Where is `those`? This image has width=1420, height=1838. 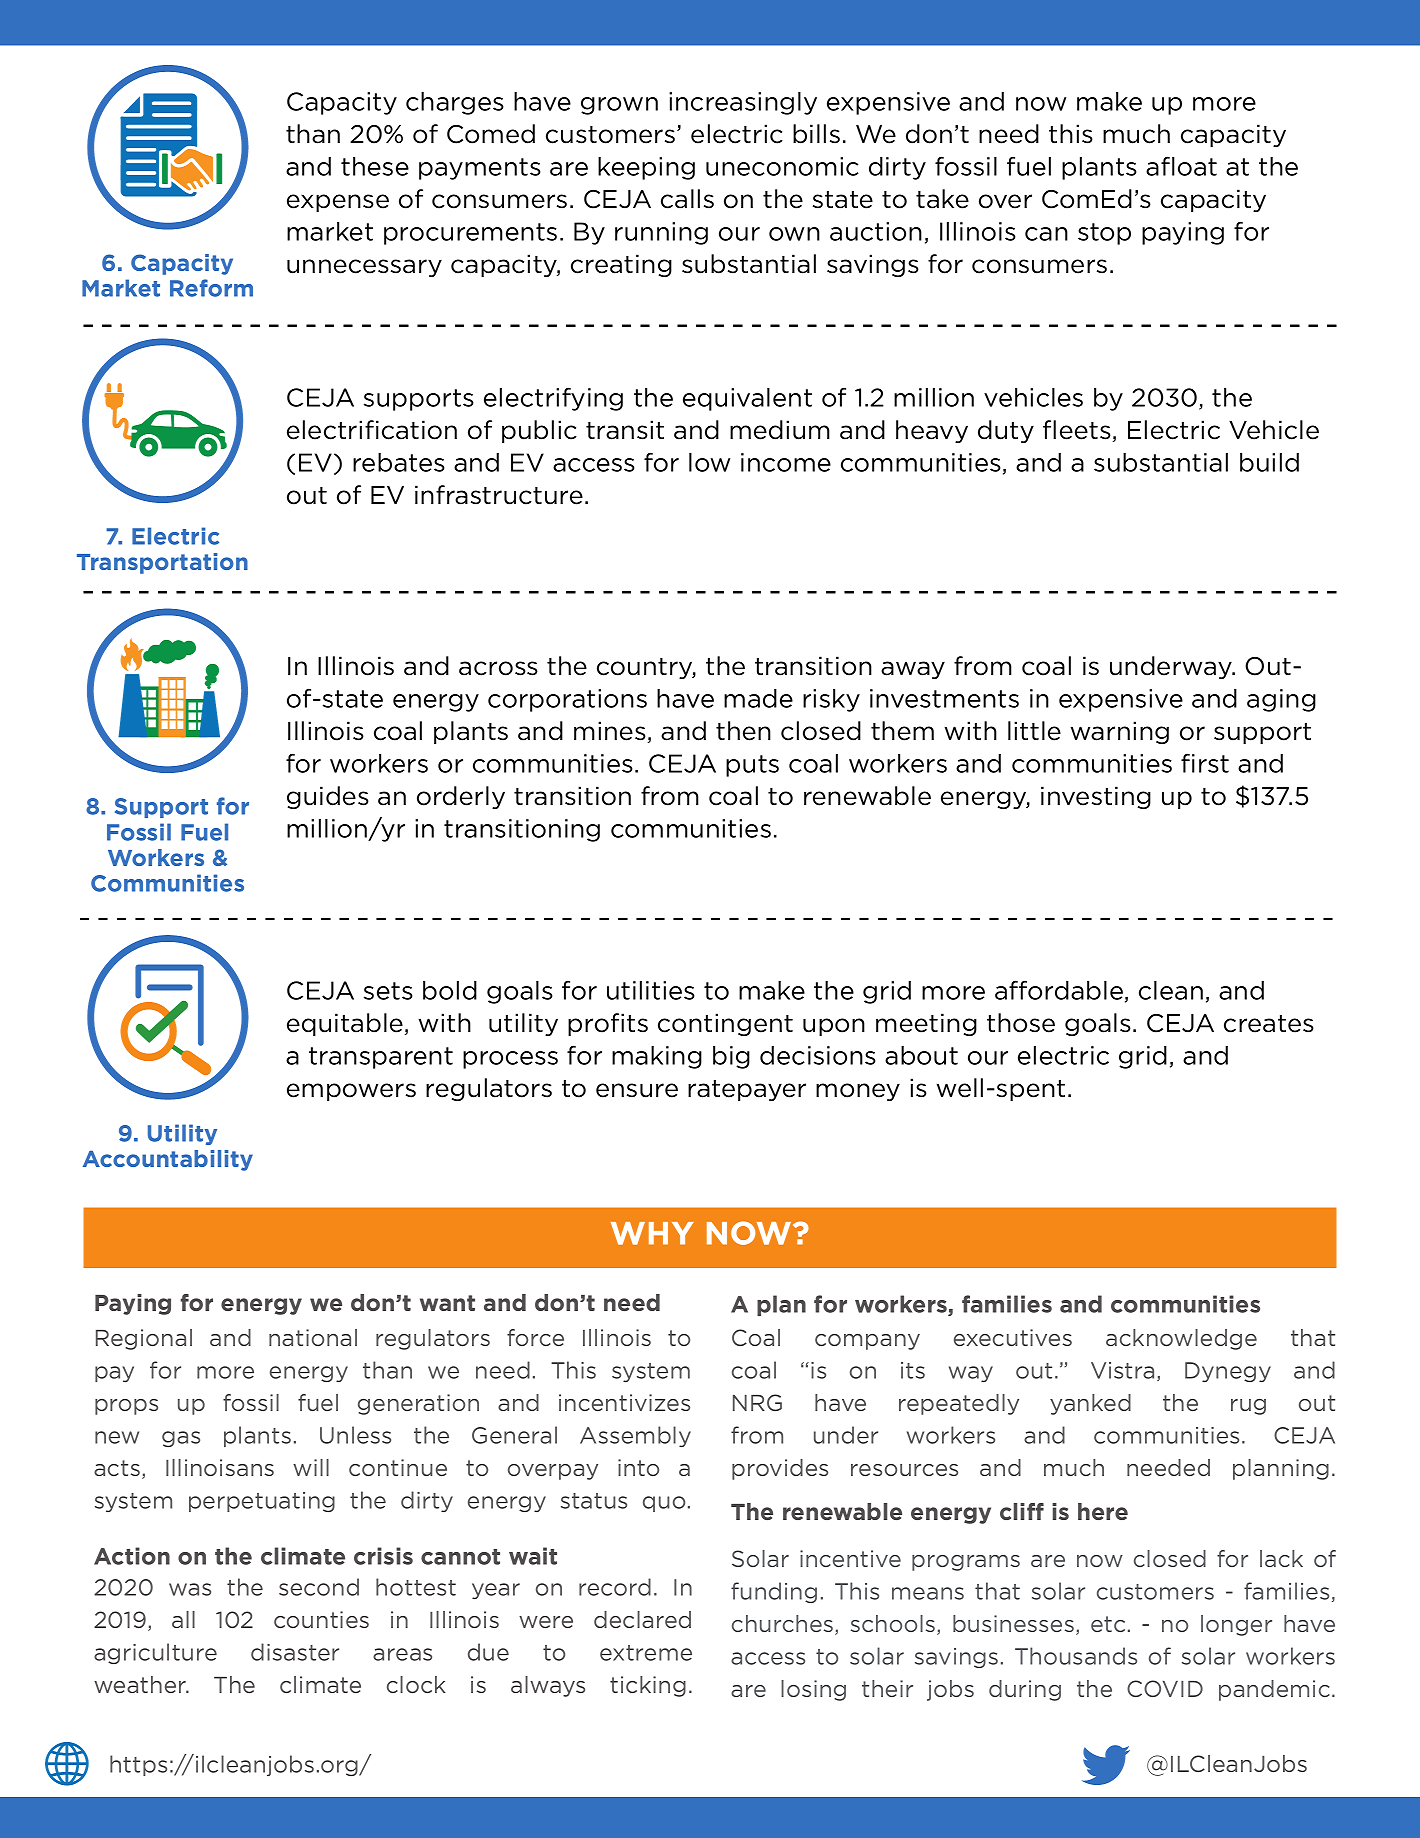
those is located at coordinates (1021, 1023).
